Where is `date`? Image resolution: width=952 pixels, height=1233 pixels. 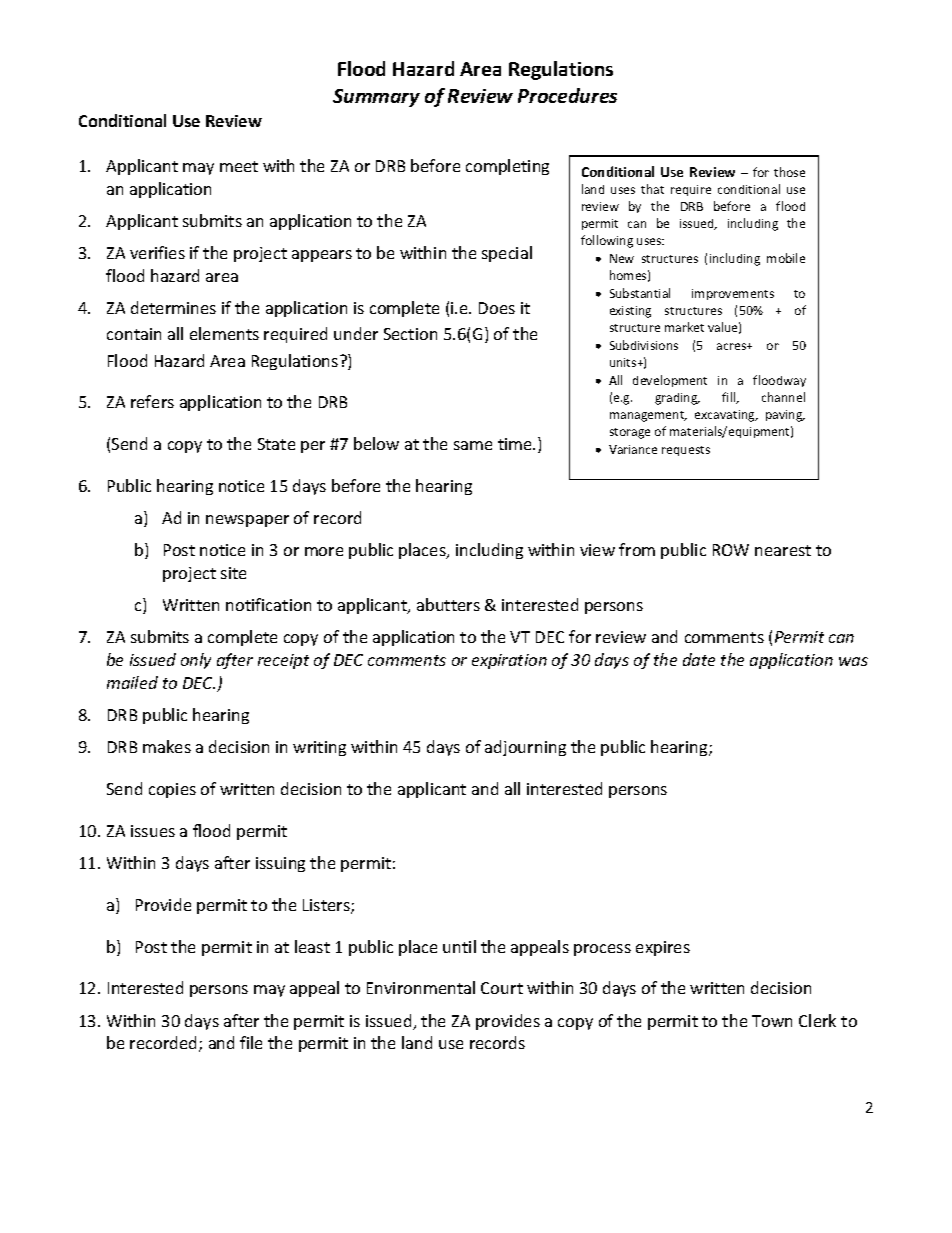
date is located at coordinates (699, 659).
